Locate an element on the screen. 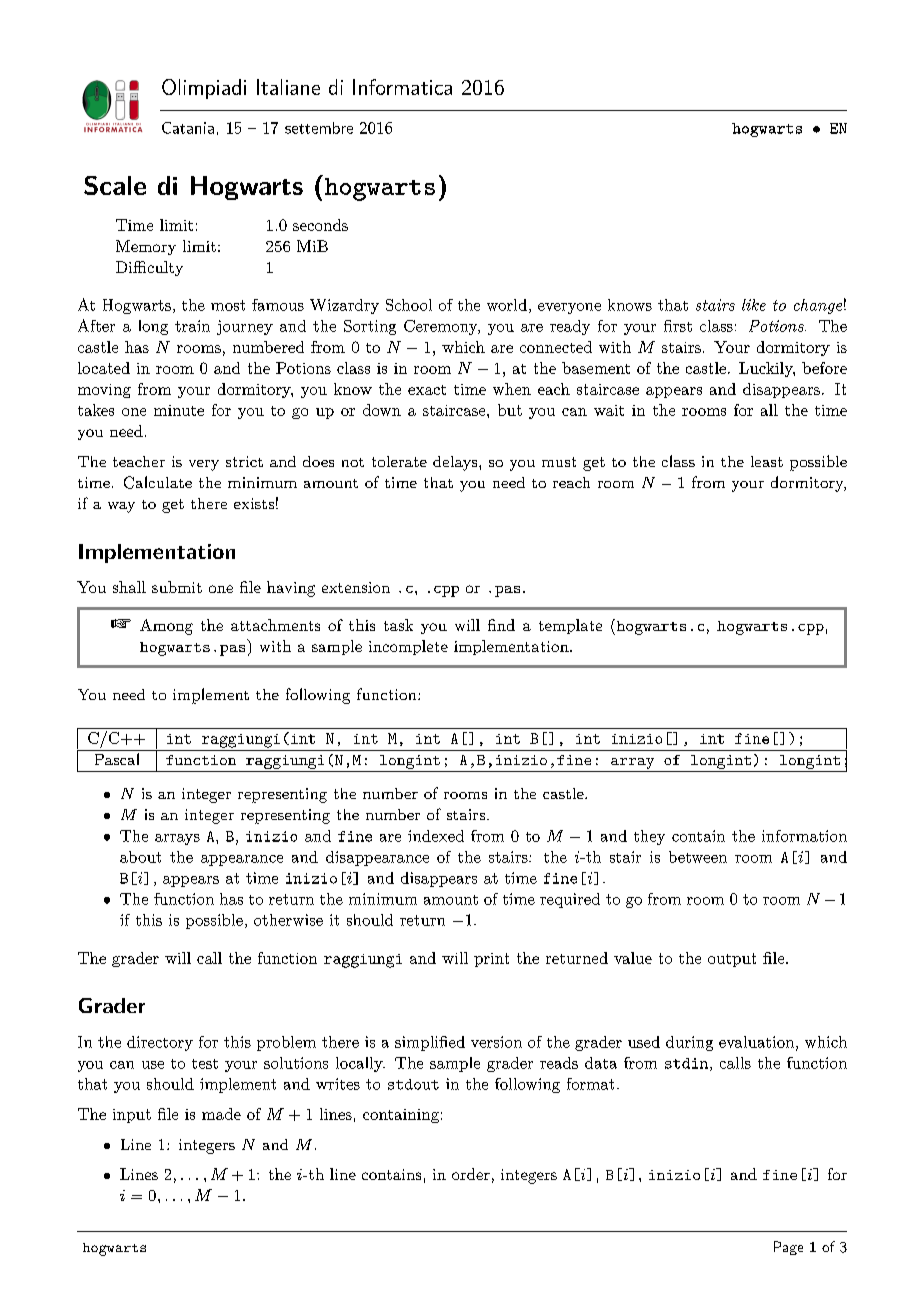  seconds is located at coordinates (320, 225).
